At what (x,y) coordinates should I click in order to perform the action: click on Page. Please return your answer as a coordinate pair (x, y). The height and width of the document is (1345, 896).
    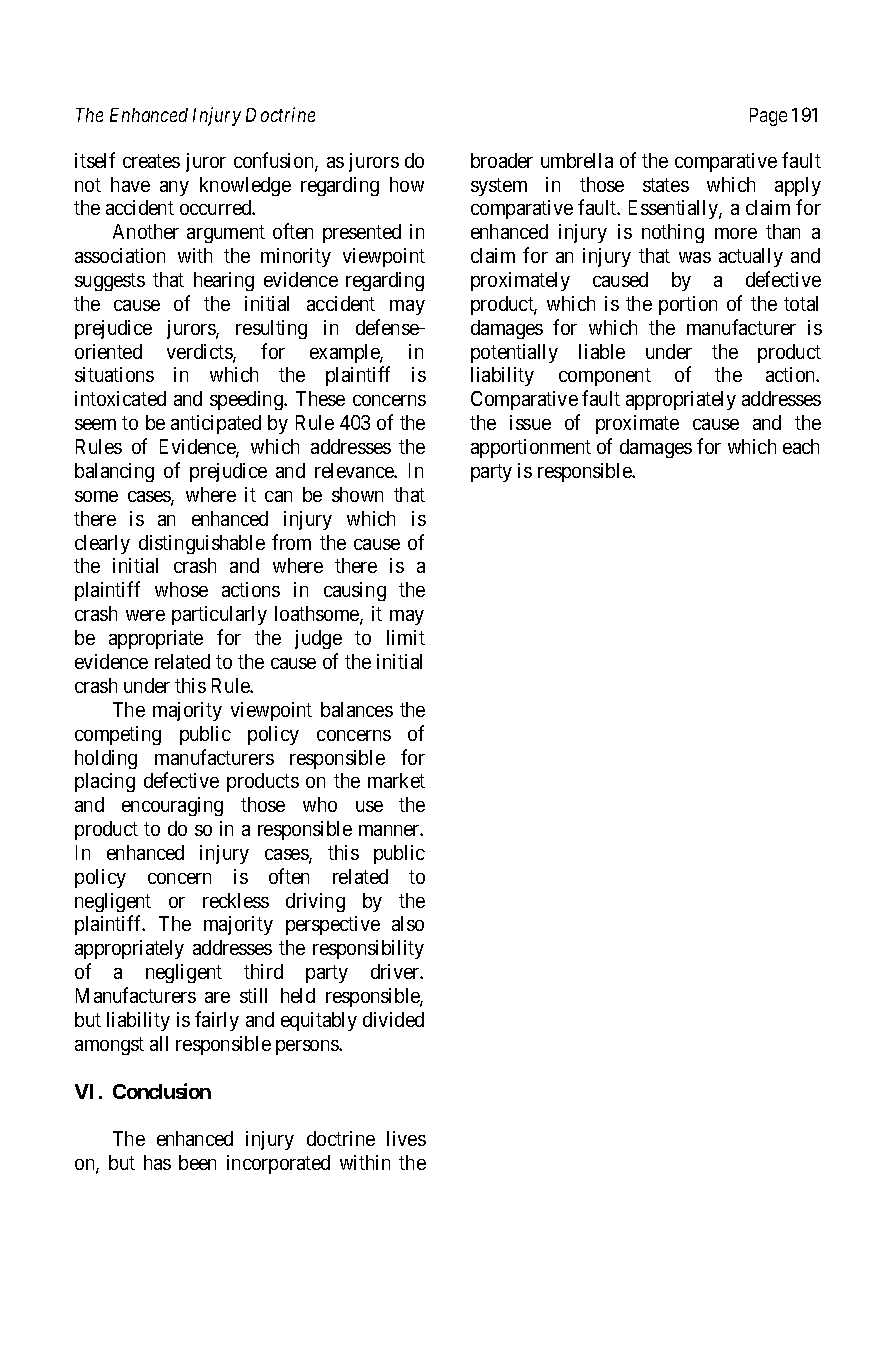
    Looking at the image, I should click on (768, 117).
